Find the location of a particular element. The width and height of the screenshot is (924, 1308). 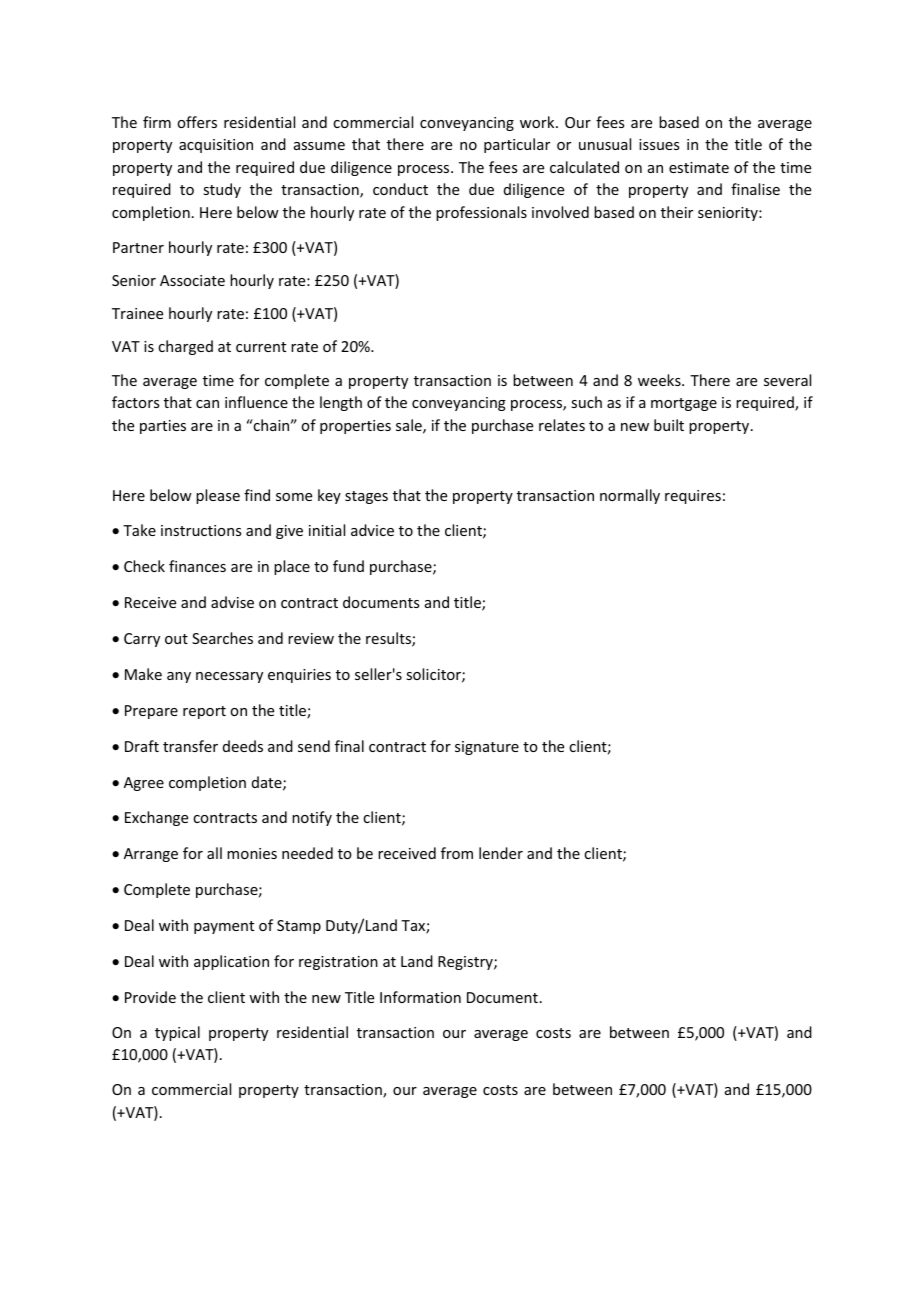

signature is located at coordinates (487, 748).
